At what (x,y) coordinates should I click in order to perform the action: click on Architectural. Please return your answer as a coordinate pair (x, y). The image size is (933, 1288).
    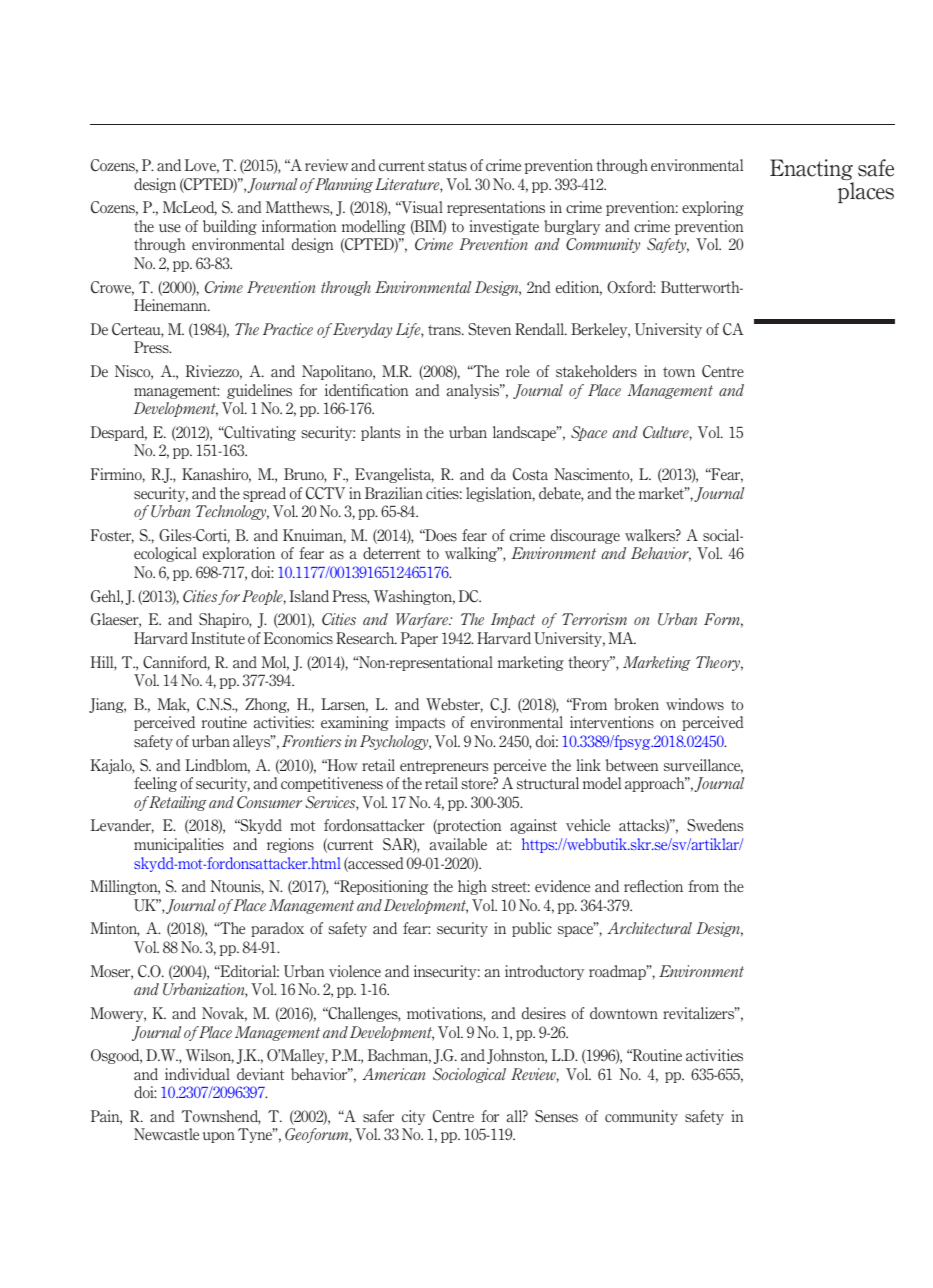
    Looking at the image, I should click on (649, 928).
